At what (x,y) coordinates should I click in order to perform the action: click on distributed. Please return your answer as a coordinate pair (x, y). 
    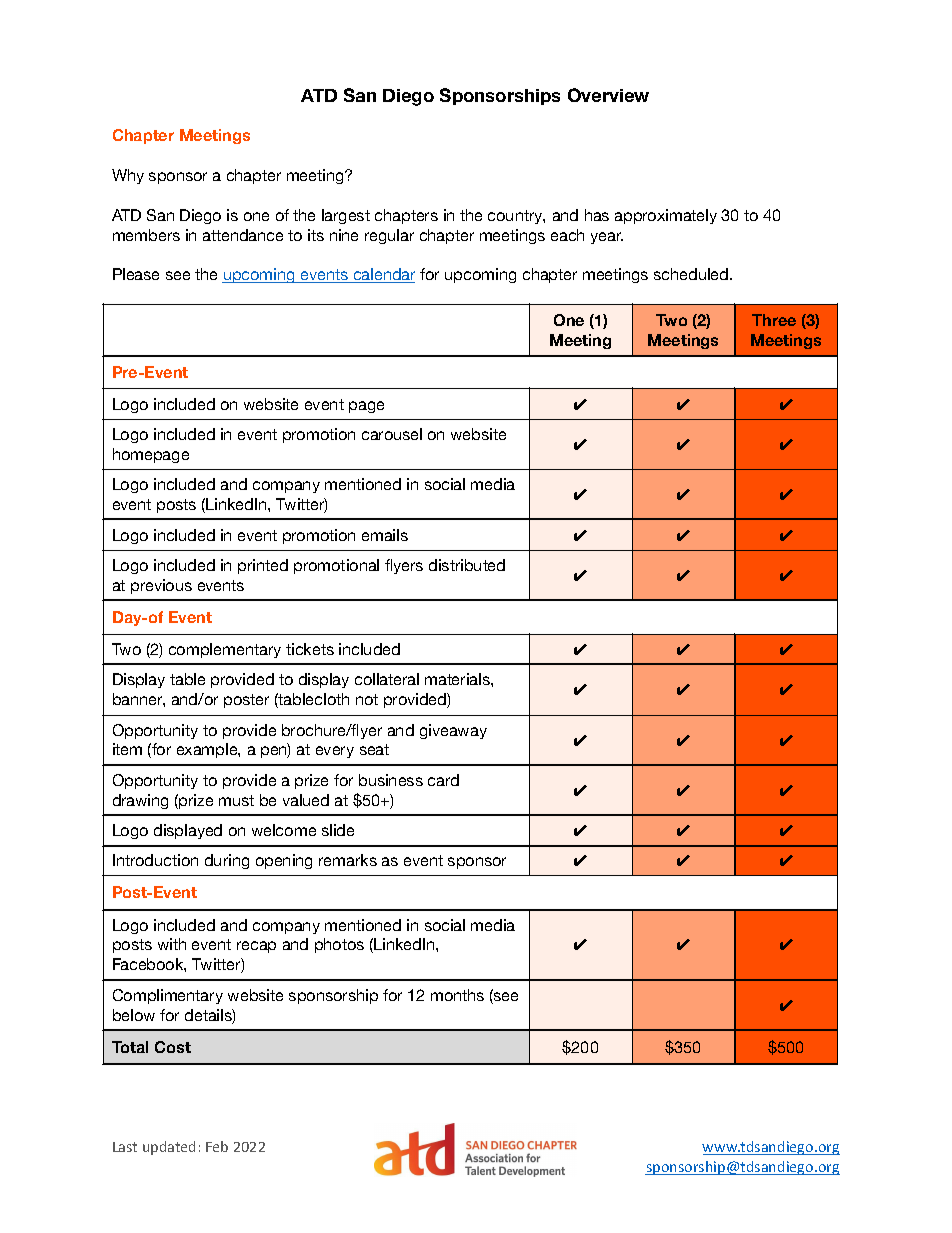
    Looking at the image, I should click on (467, 565).
